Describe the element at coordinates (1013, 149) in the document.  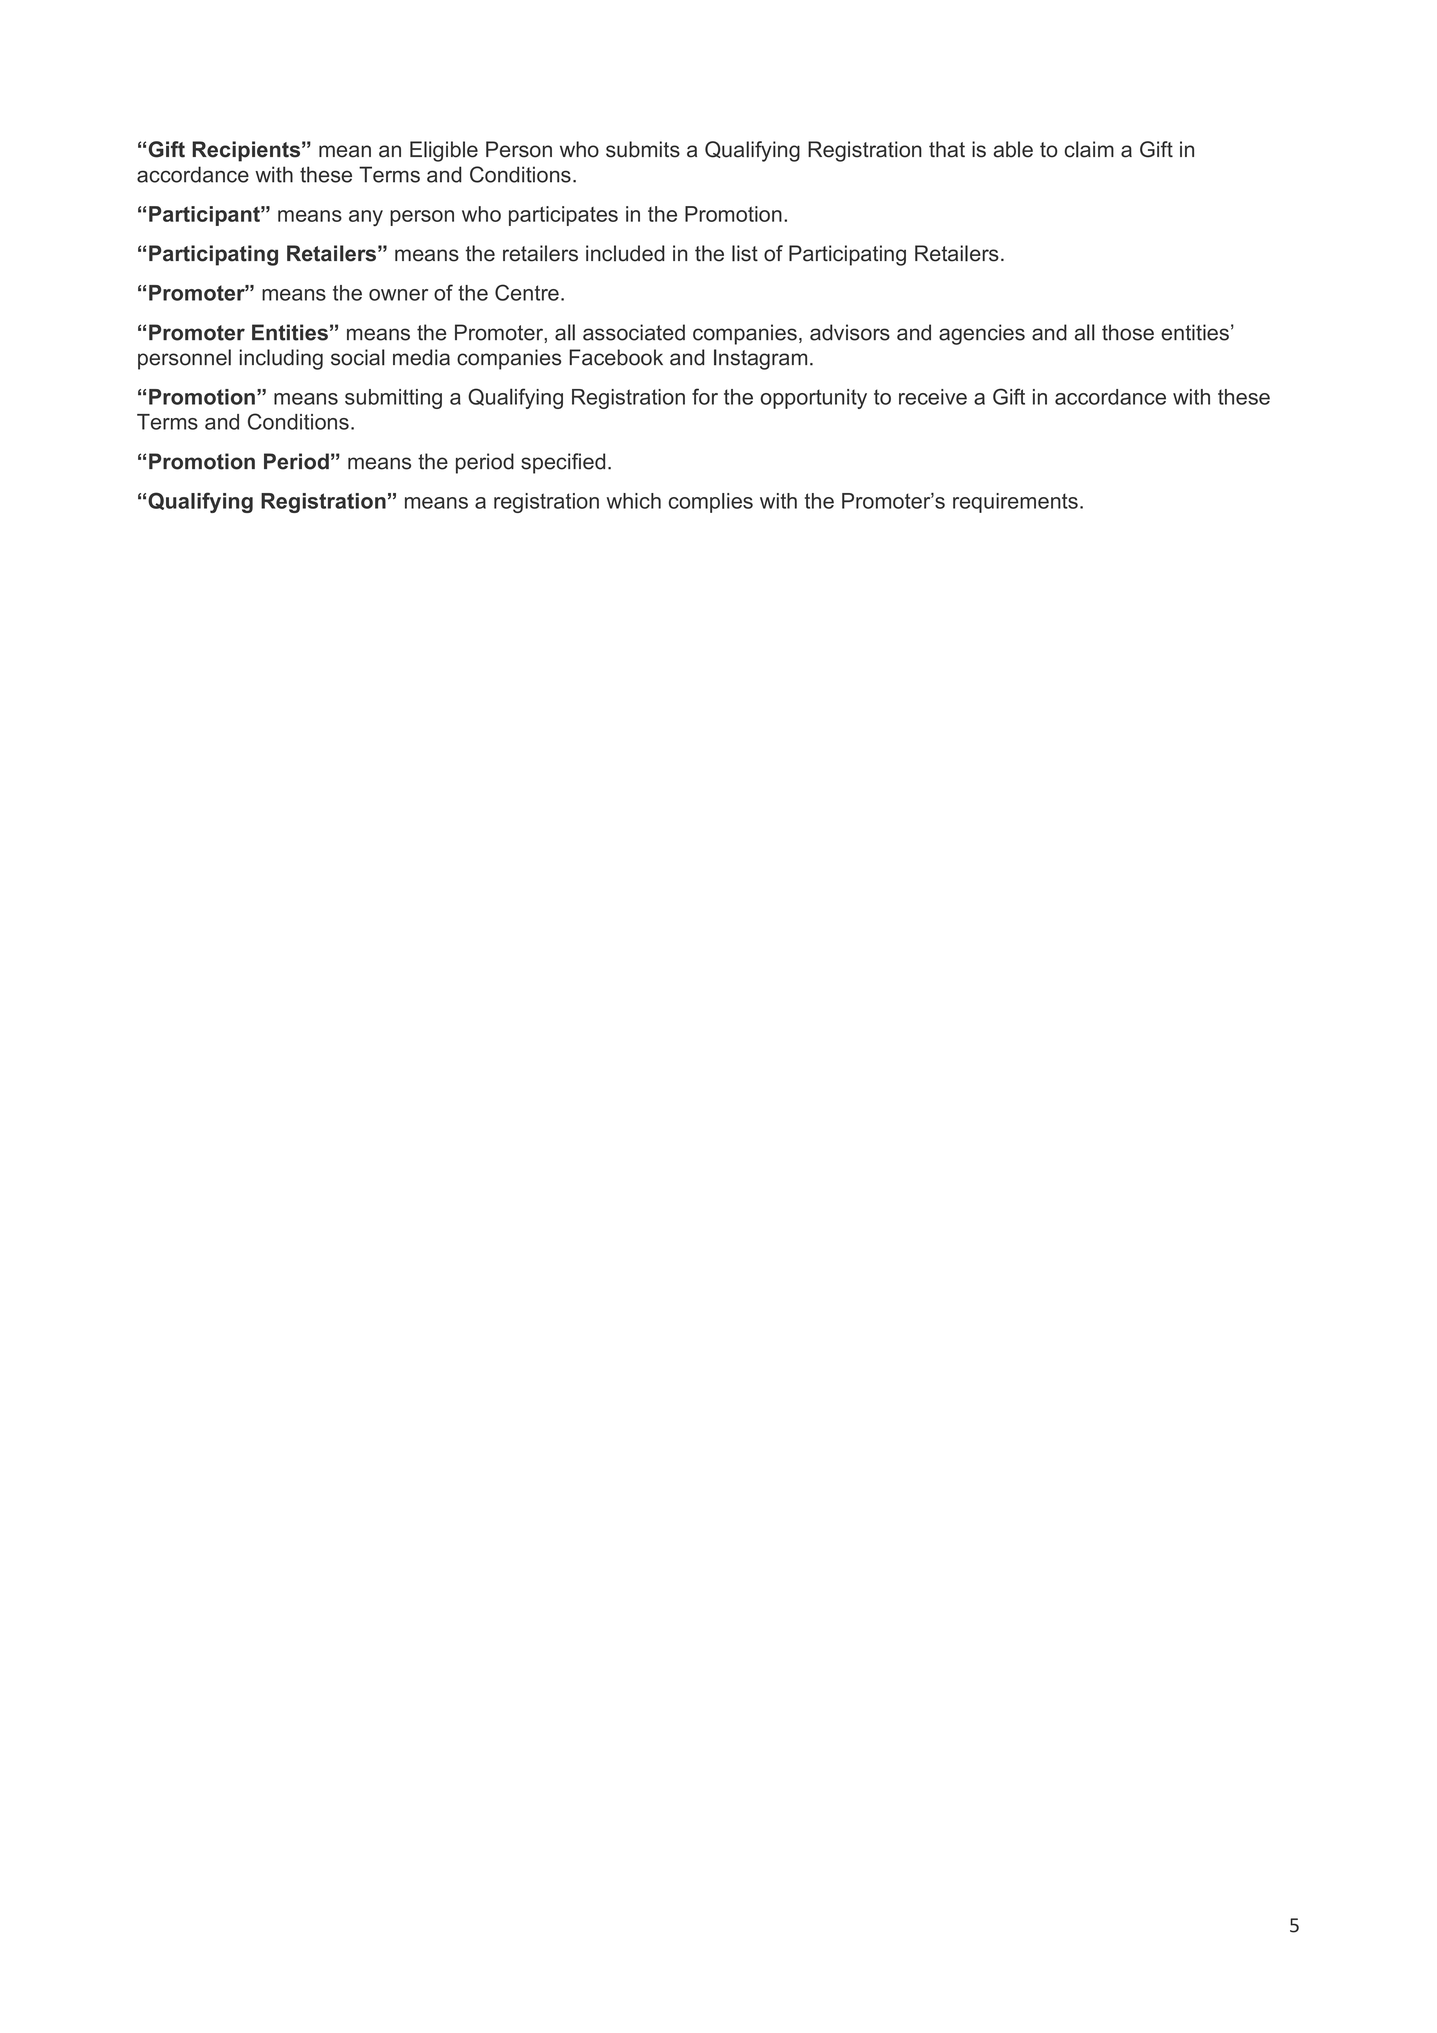
I see `able` at that location.
